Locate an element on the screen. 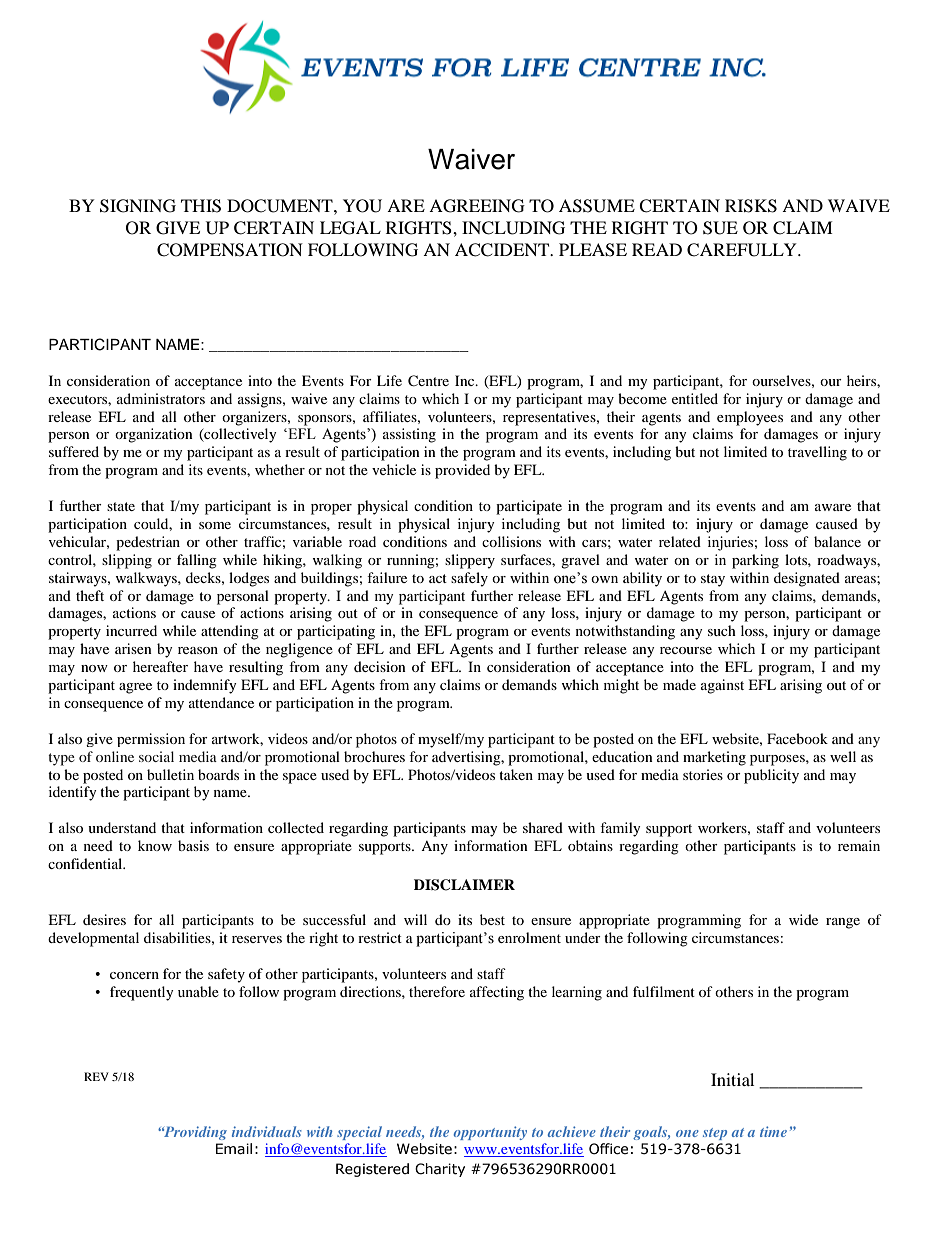 This screenshot has width=952, height=1233. CAREFULLY is located at coordinates (743, 250).
